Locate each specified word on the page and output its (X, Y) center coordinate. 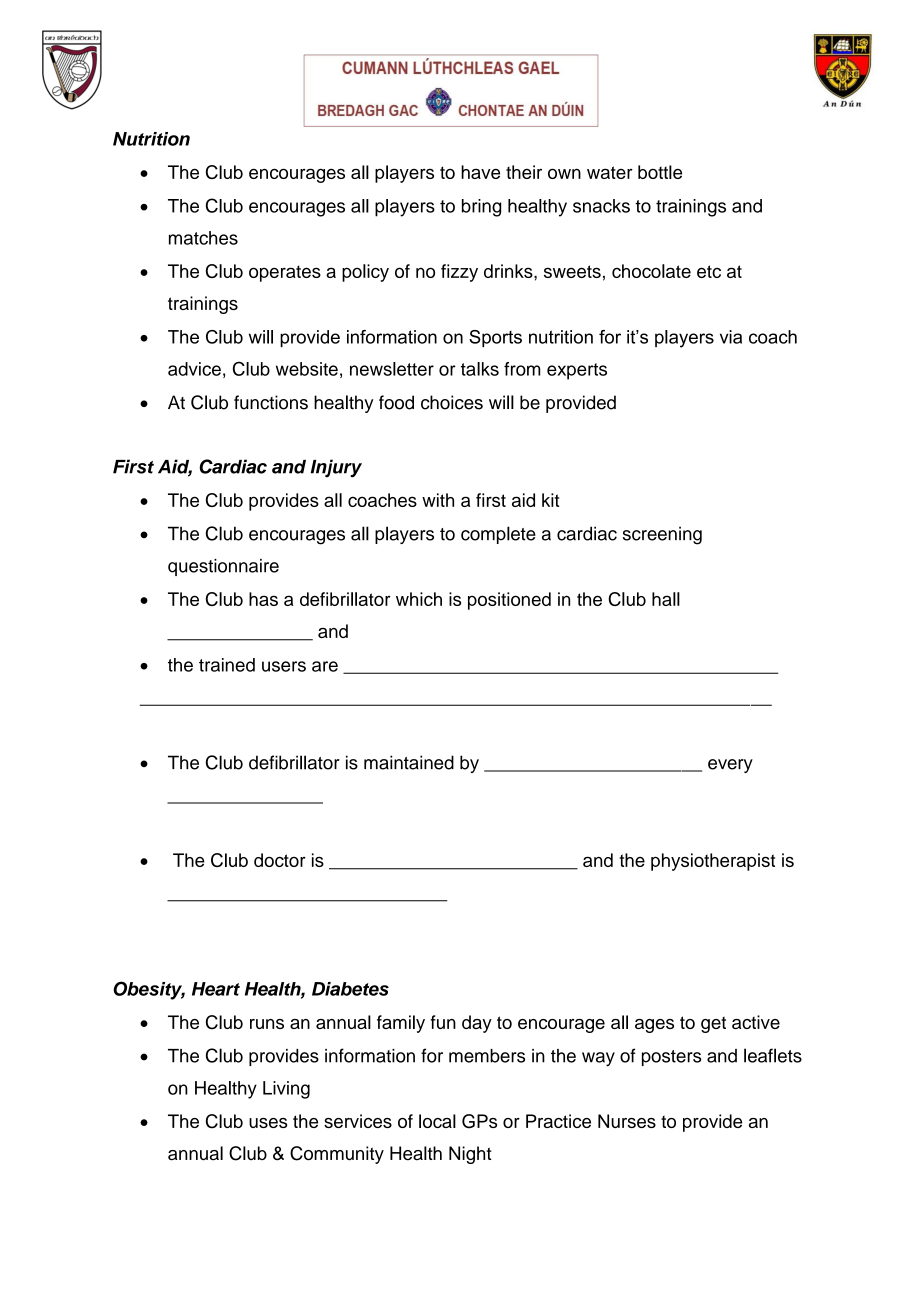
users (284, 666)
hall (666, 599)
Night (470, 1155)
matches (203, 238)
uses (268, 1123)
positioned (509, 601)
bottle (660, 172)
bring (481, 208)
